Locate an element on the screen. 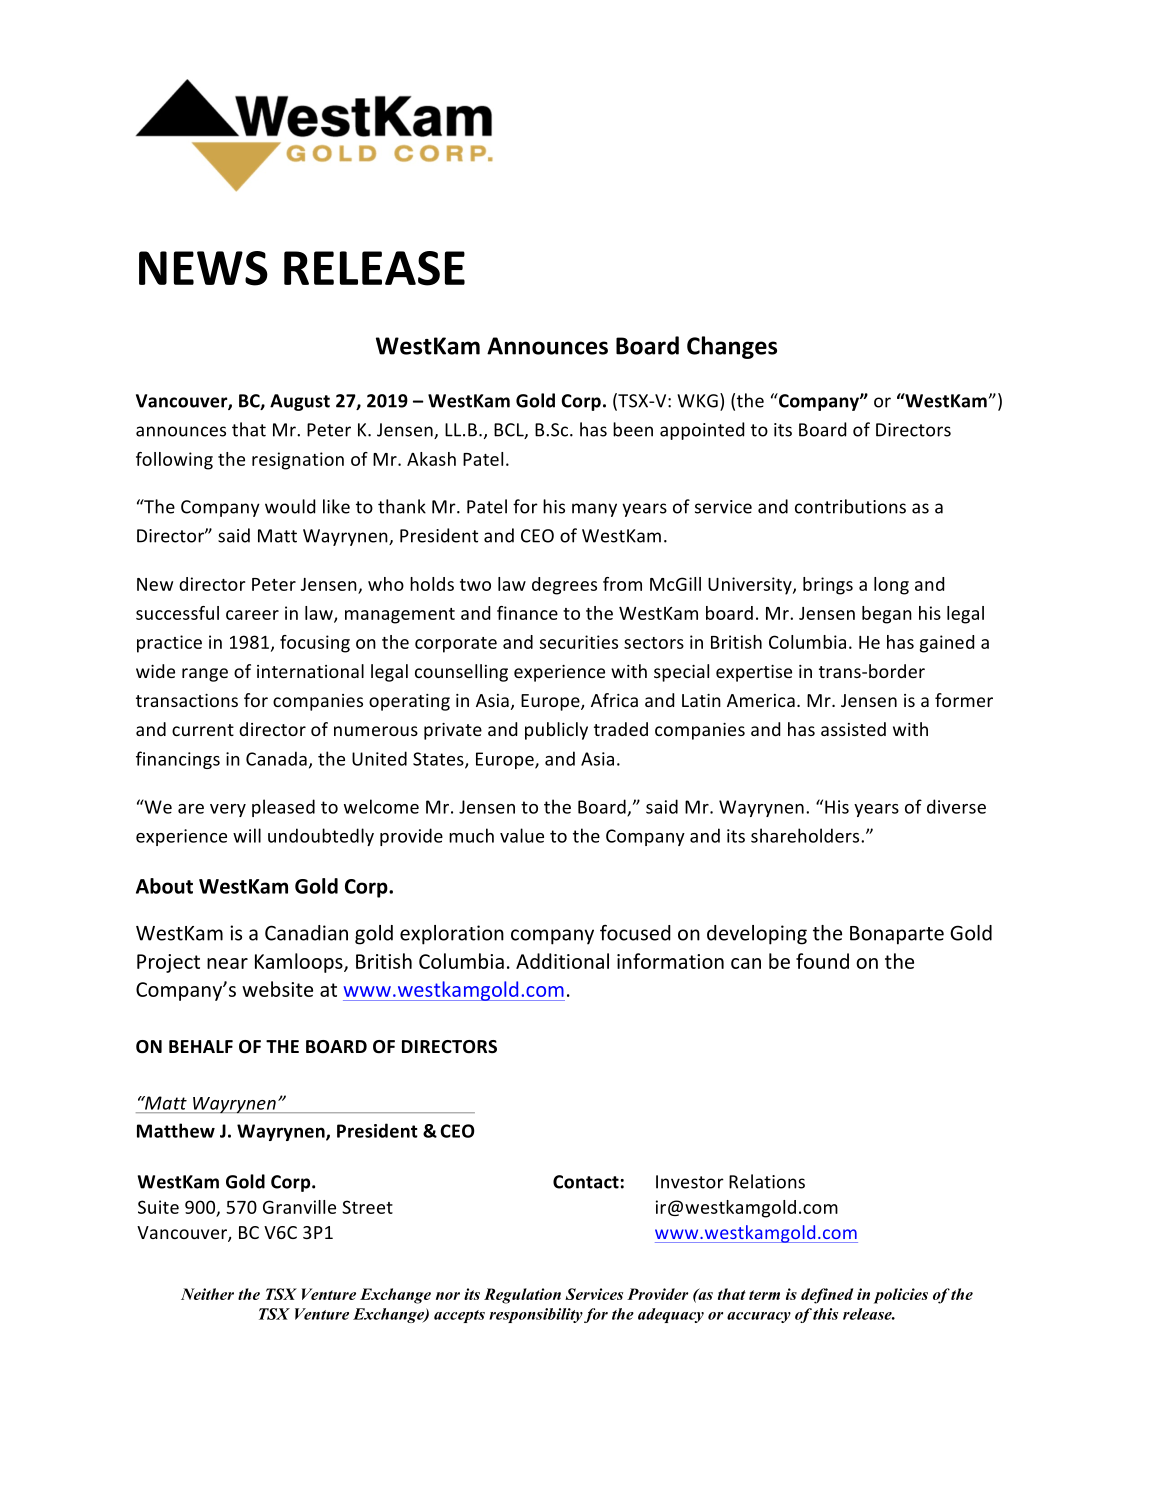  Additional is located at coordinates (562, 961).
